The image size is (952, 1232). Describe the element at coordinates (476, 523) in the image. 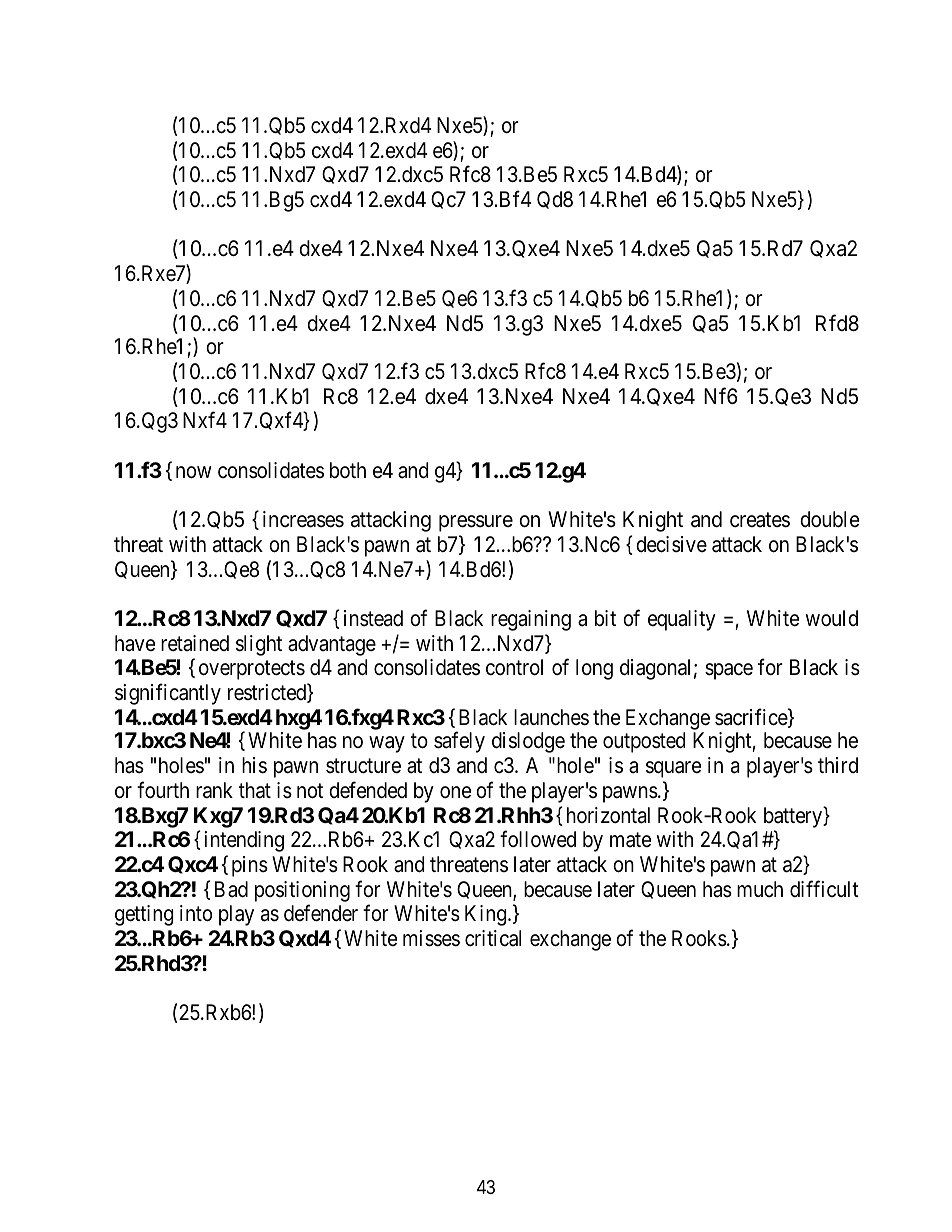

I see `pressure` at that location.
